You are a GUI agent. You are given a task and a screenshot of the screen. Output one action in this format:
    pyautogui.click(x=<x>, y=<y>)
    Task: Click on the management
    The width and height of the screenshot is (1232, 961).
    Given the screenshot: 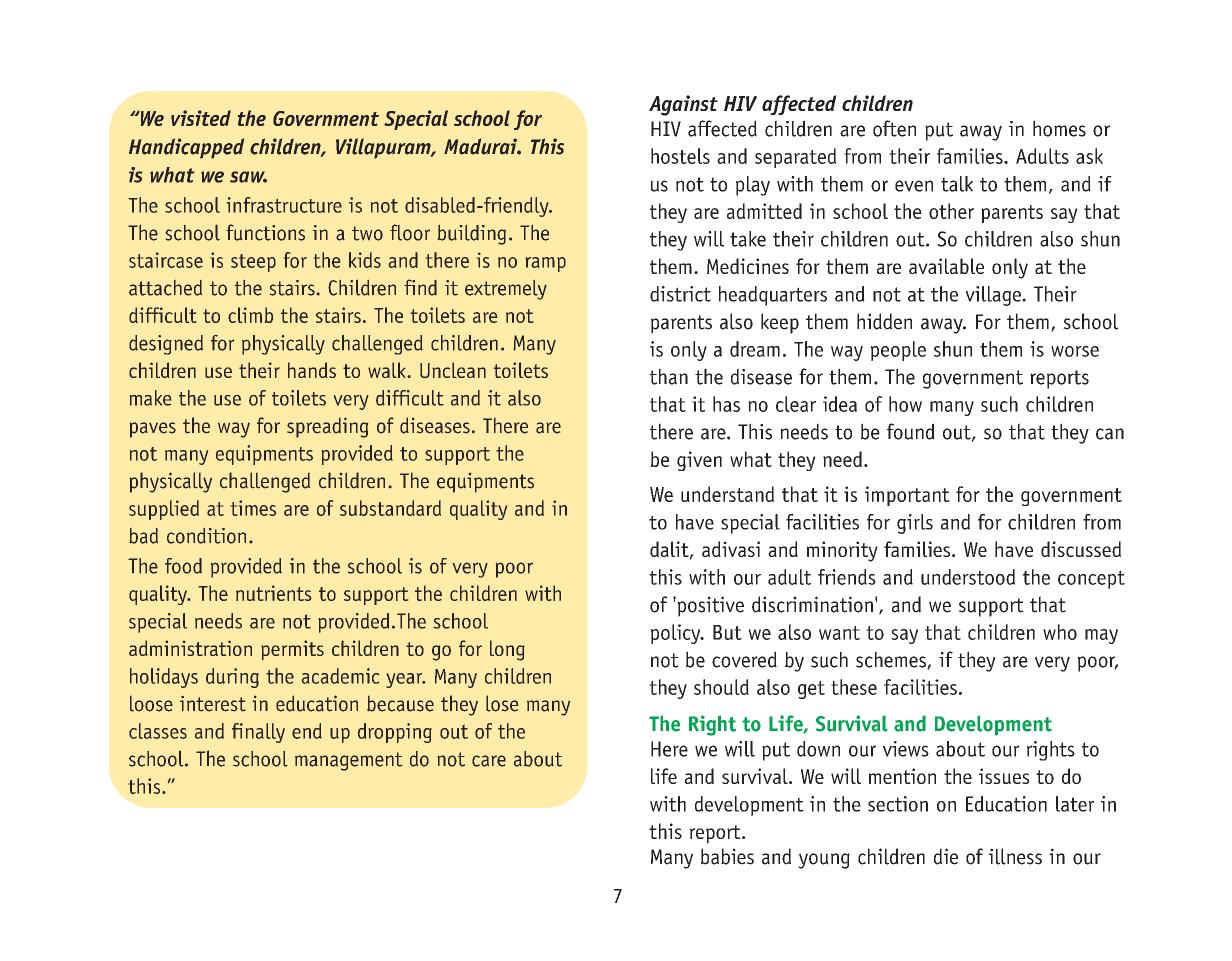 What is the action you would take?
    pyautogui.click(x=348, y=761)
